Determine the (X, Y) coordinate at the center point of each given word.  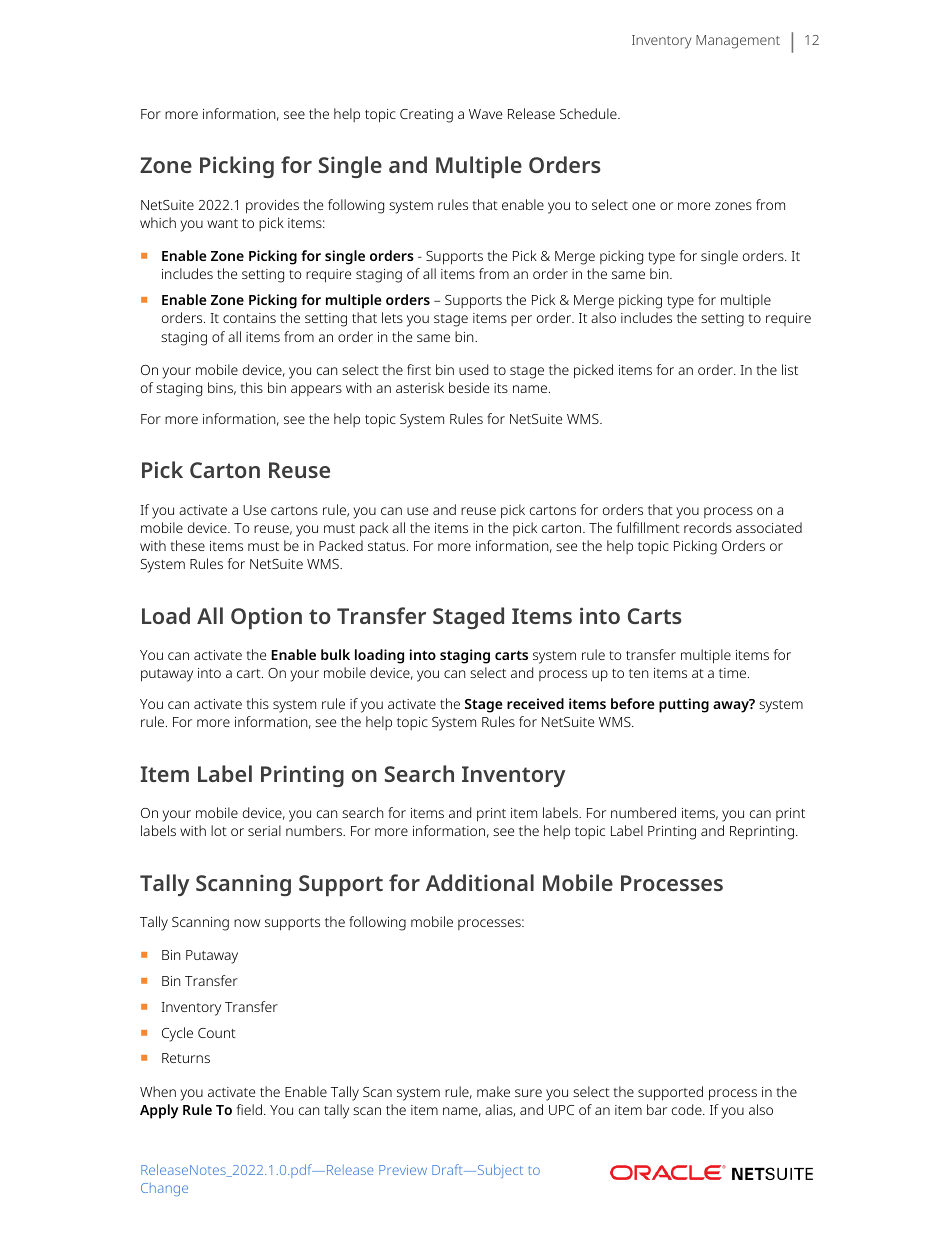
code (688, 1109)
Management (738, 42)
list (790, 369)
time (734, 673)
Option (266, 618)
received (535, 703)
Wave (485, 114)
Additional (480, 882)
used (473, 369)
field (249, 1109)
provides (272, 206)
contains (249, 318)
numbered (643, 812)
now (247, 923)
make (493, 1091)
